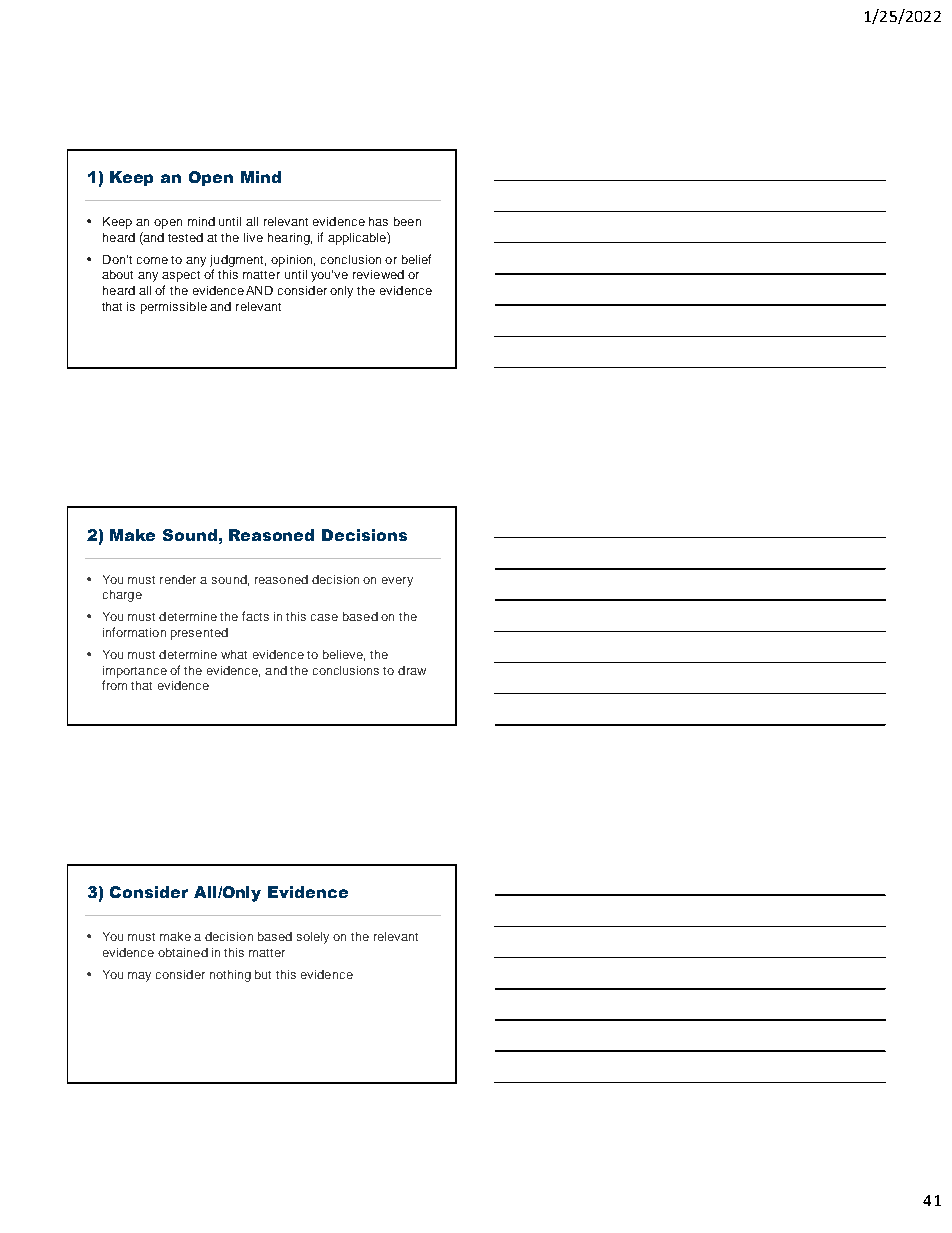 The width and height of the document is (952, 1233). I want to click on what, so click(234, 654).
